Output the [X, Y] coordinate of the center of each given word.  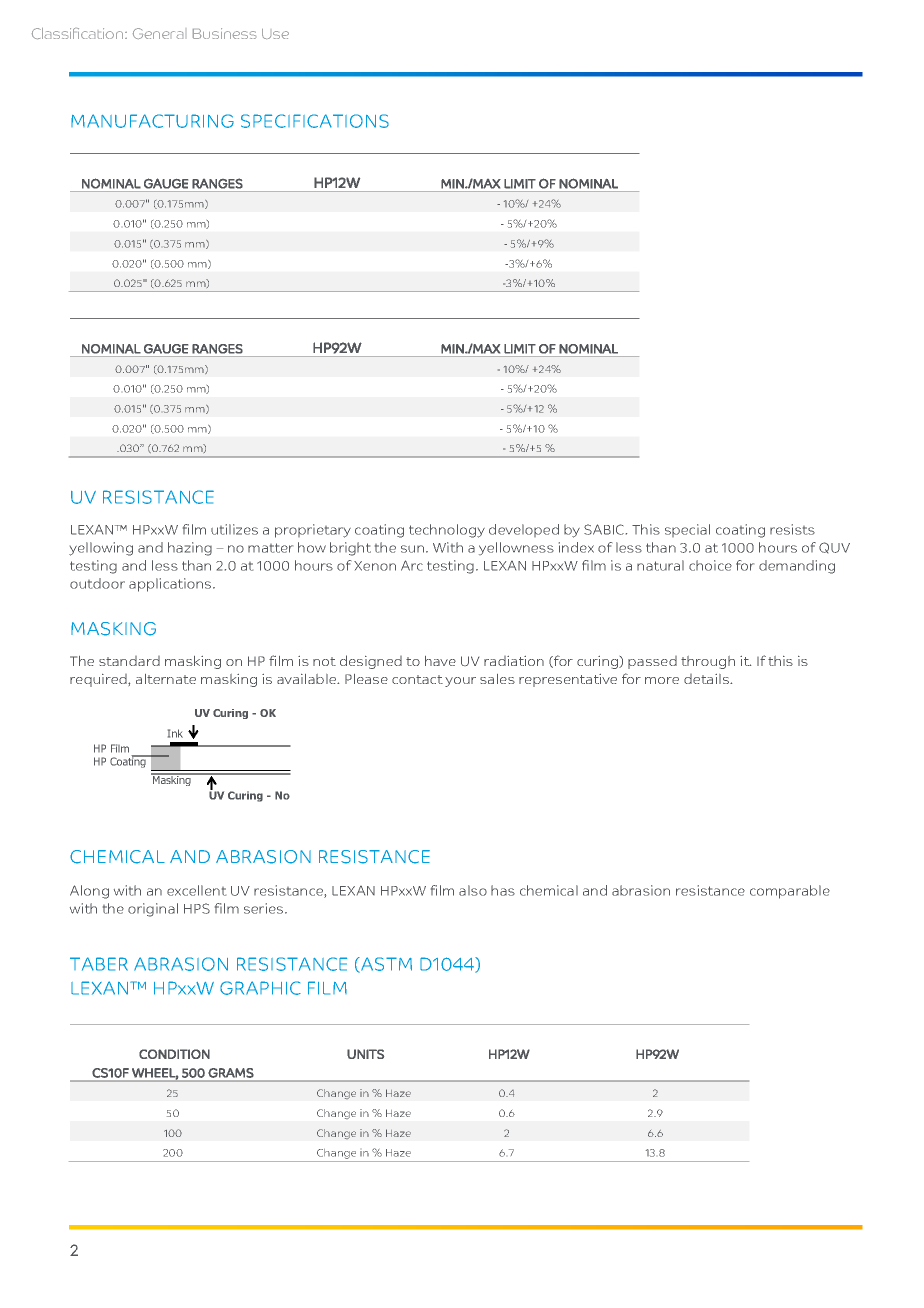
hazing [190, 549]
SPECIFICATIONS [315, 121]
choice [710, 565]
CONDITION [174, 1054]
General [158, 33]
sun [412, 549]
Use [275, 34]
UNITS [365, 1054]
